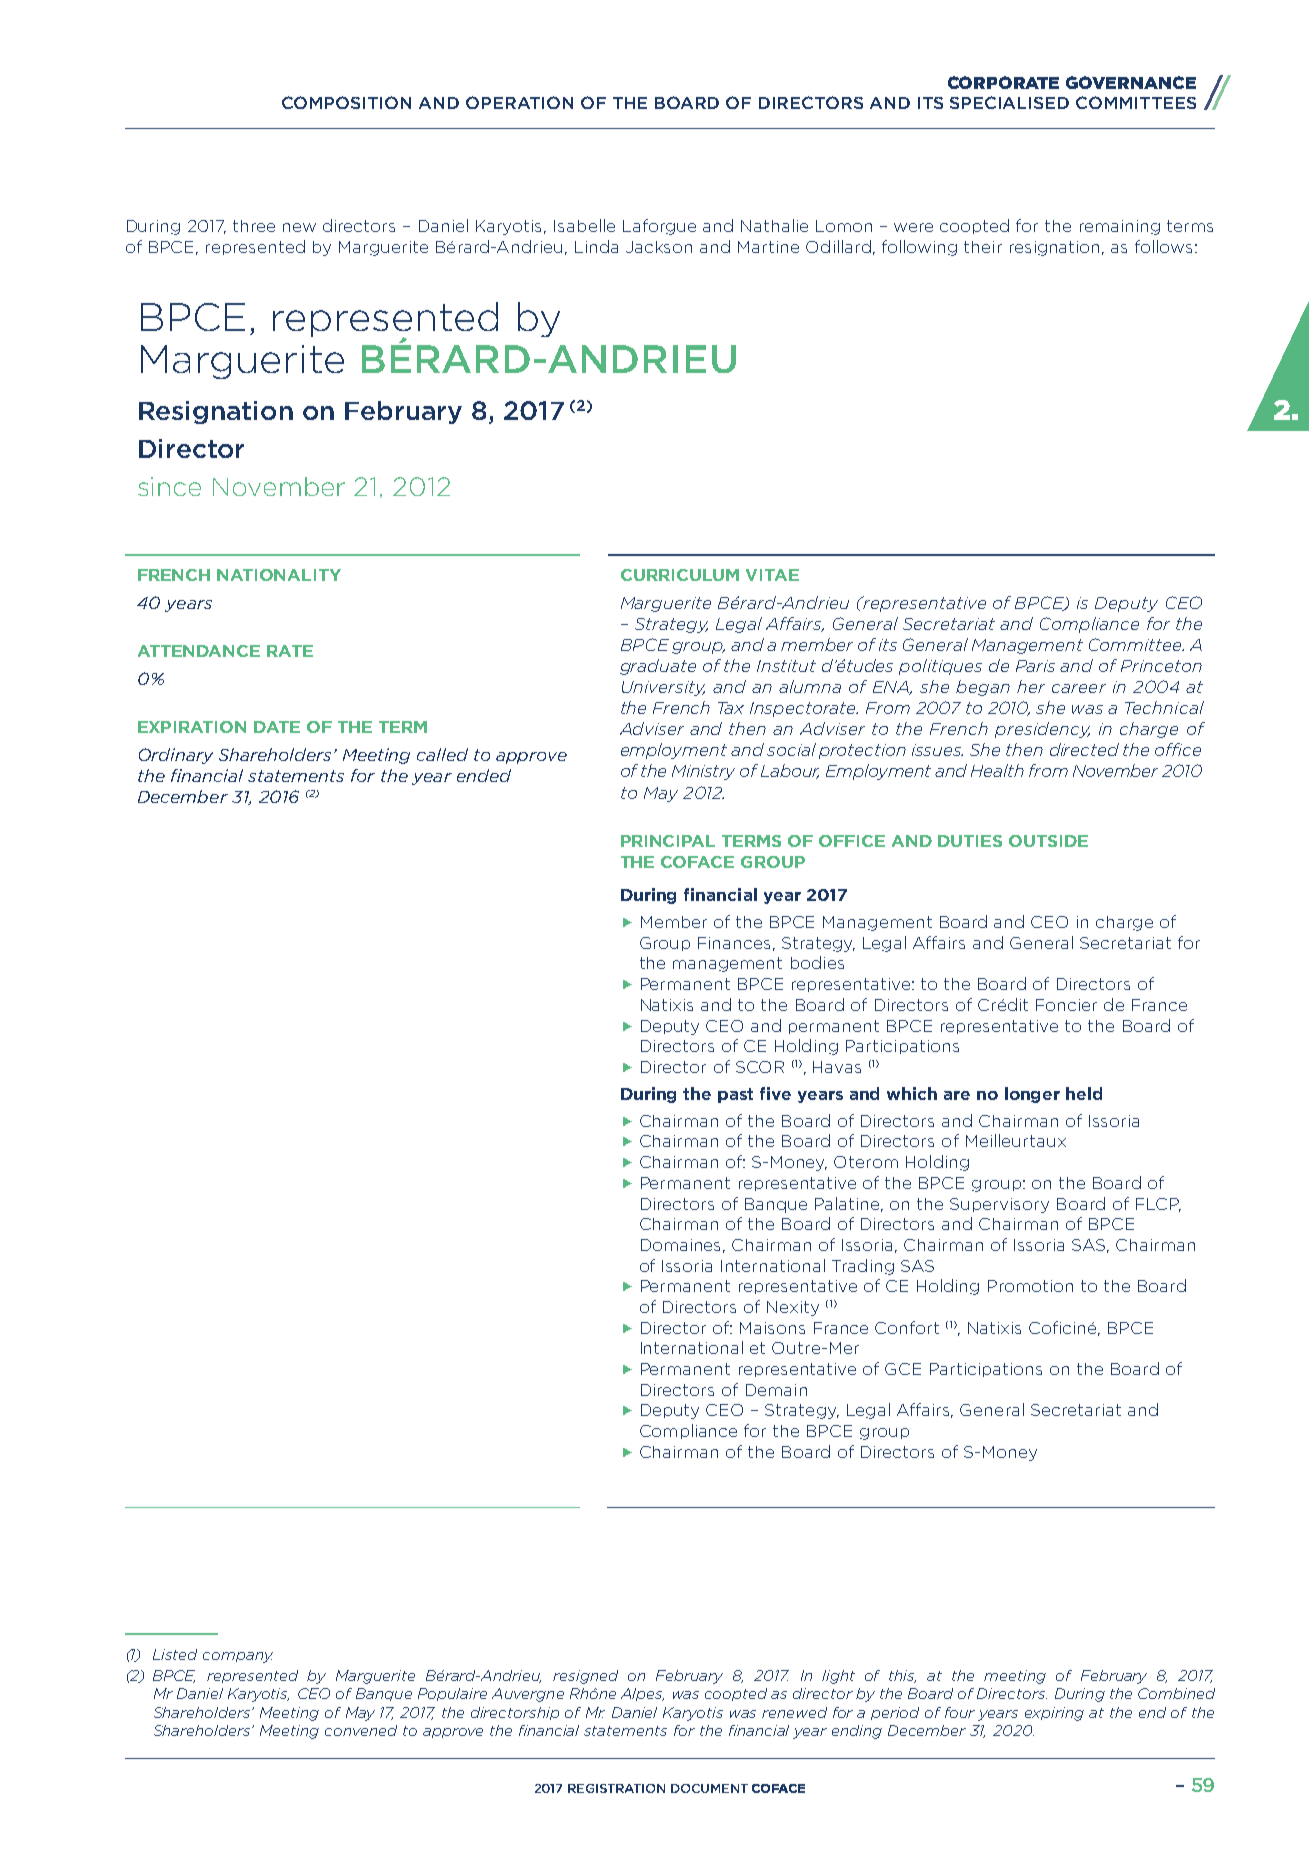  I want to click on Paris, so click(1035, 666).
